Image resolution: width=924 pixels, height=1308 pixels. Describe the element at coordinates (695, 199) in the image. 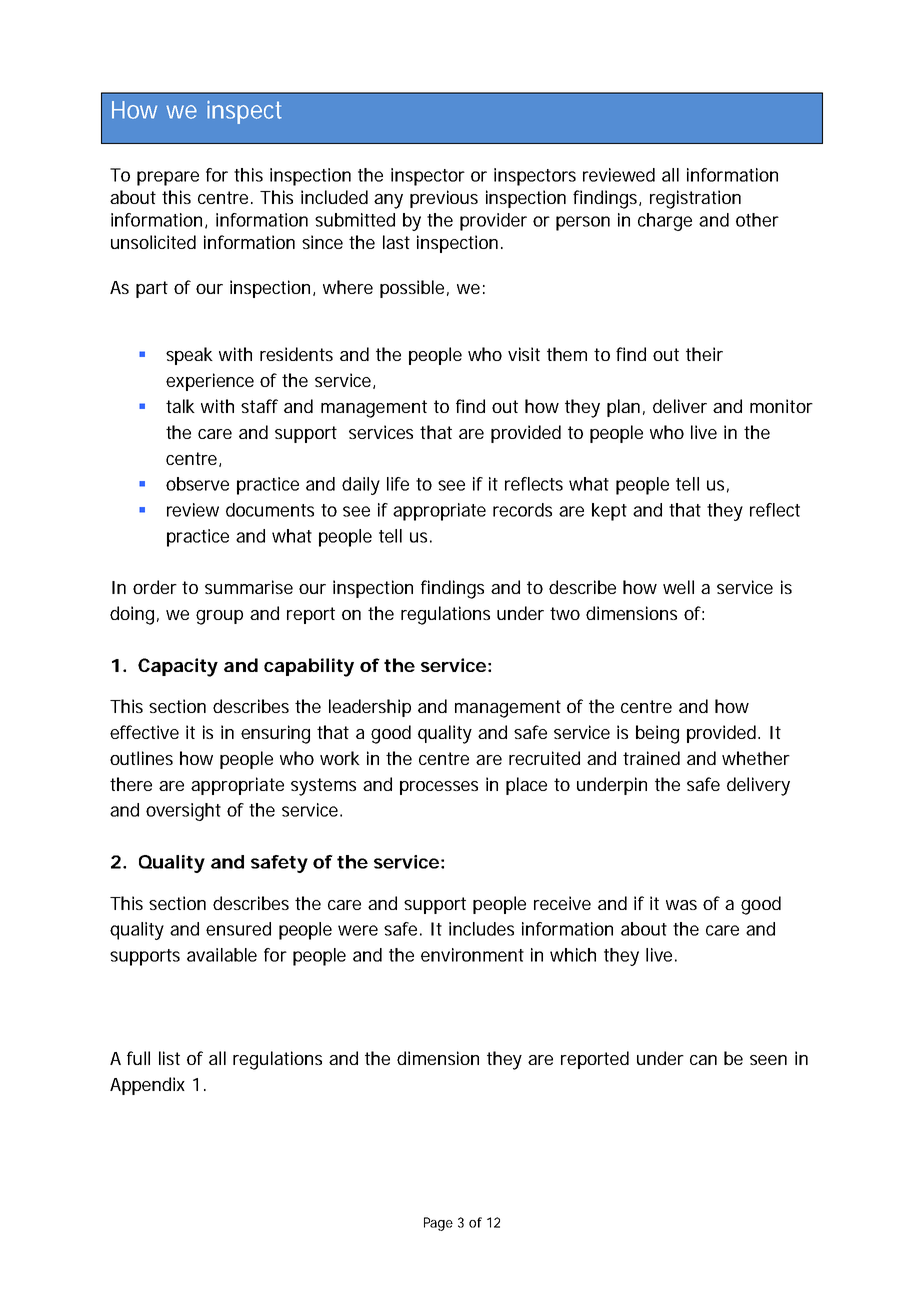

I see `registration` at that location.
